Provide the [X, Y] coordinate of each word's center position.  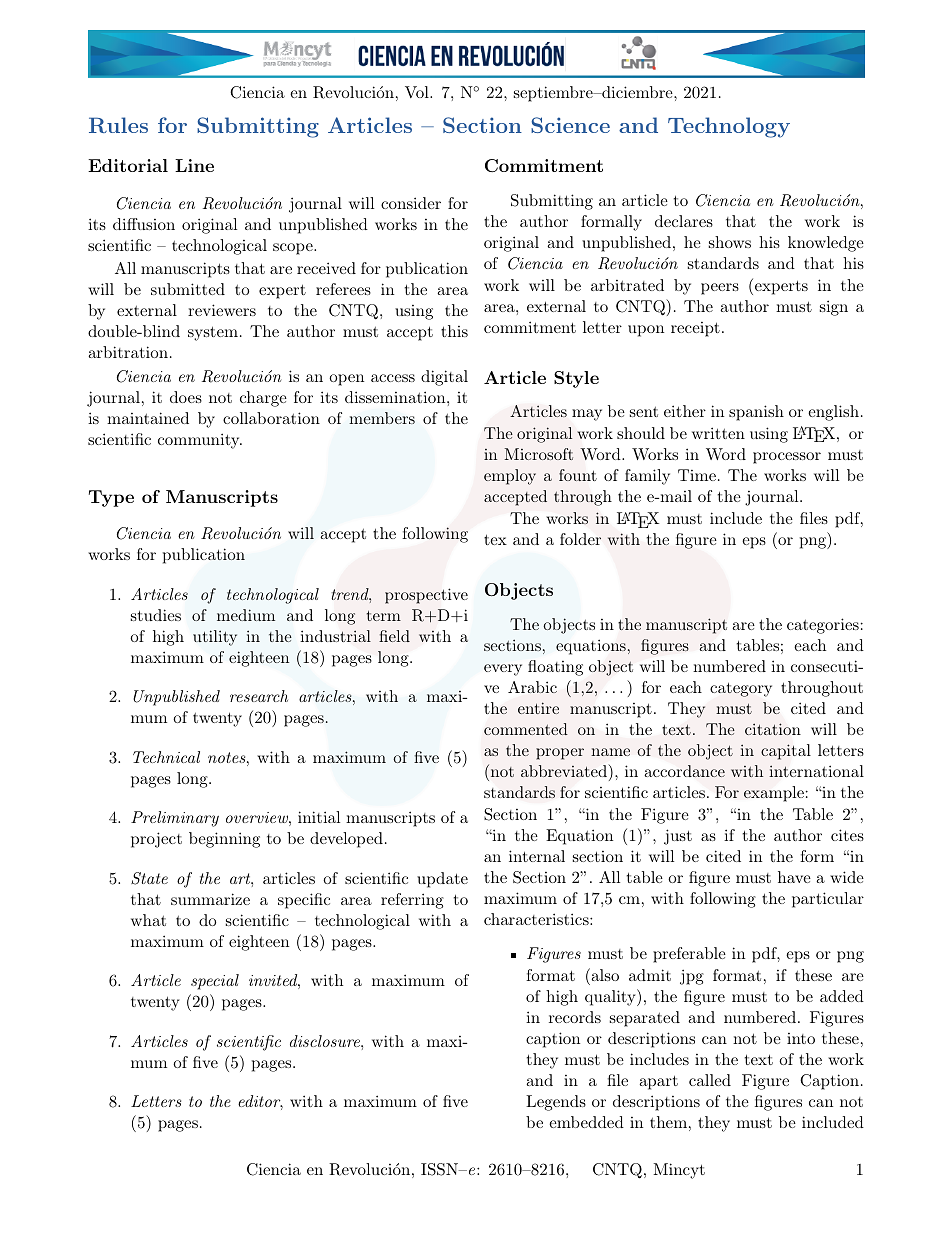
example [774, 794]
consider [411, 203]
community [200, 441]
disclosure [326, 1041]
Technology [729, 127]
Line [194, 165]
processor [787, 458]
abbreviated [564, 771]
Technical [166, 757]
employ [510, 477]
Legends [556, 1103]
